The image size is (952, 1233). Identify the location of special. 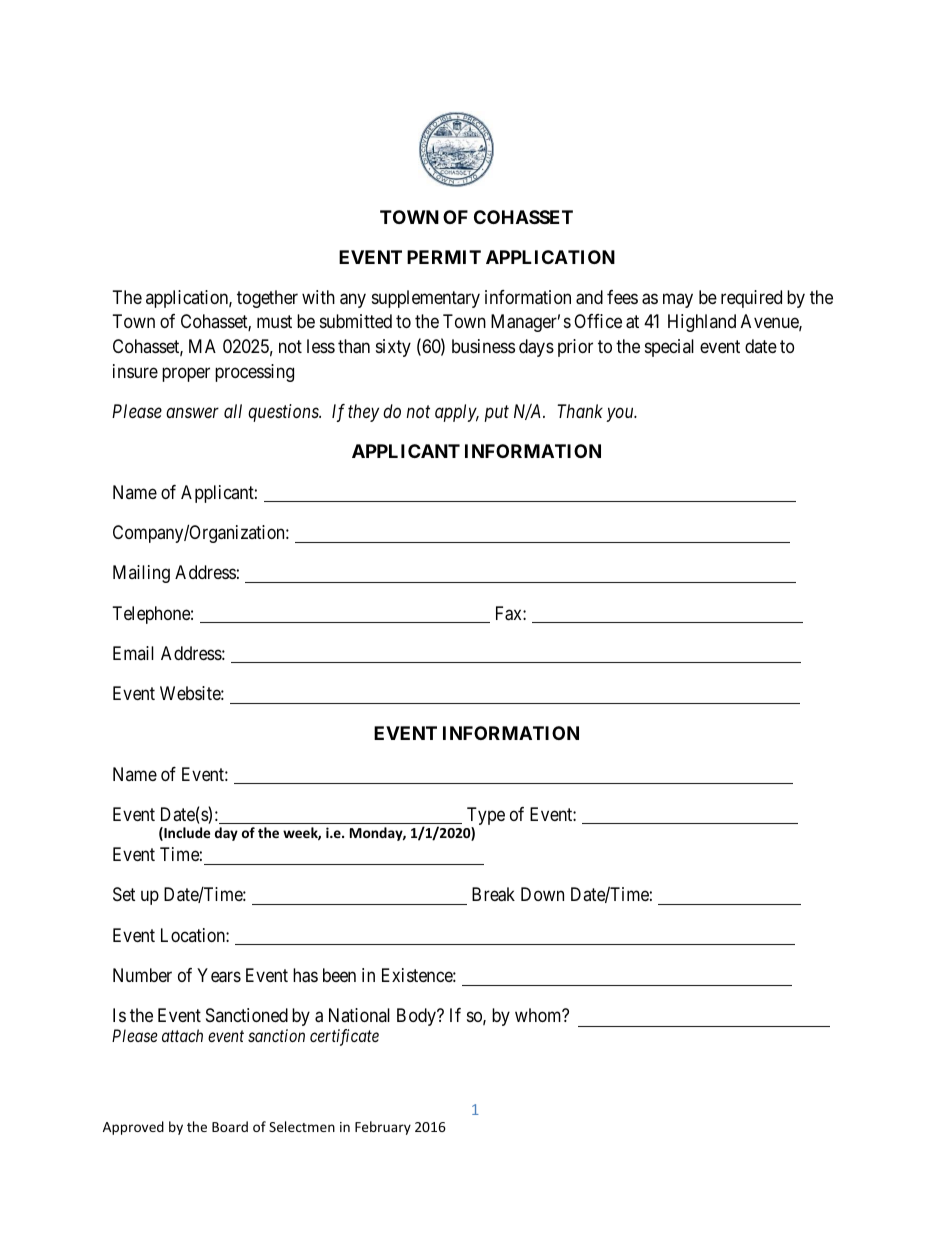
(669, 348).
